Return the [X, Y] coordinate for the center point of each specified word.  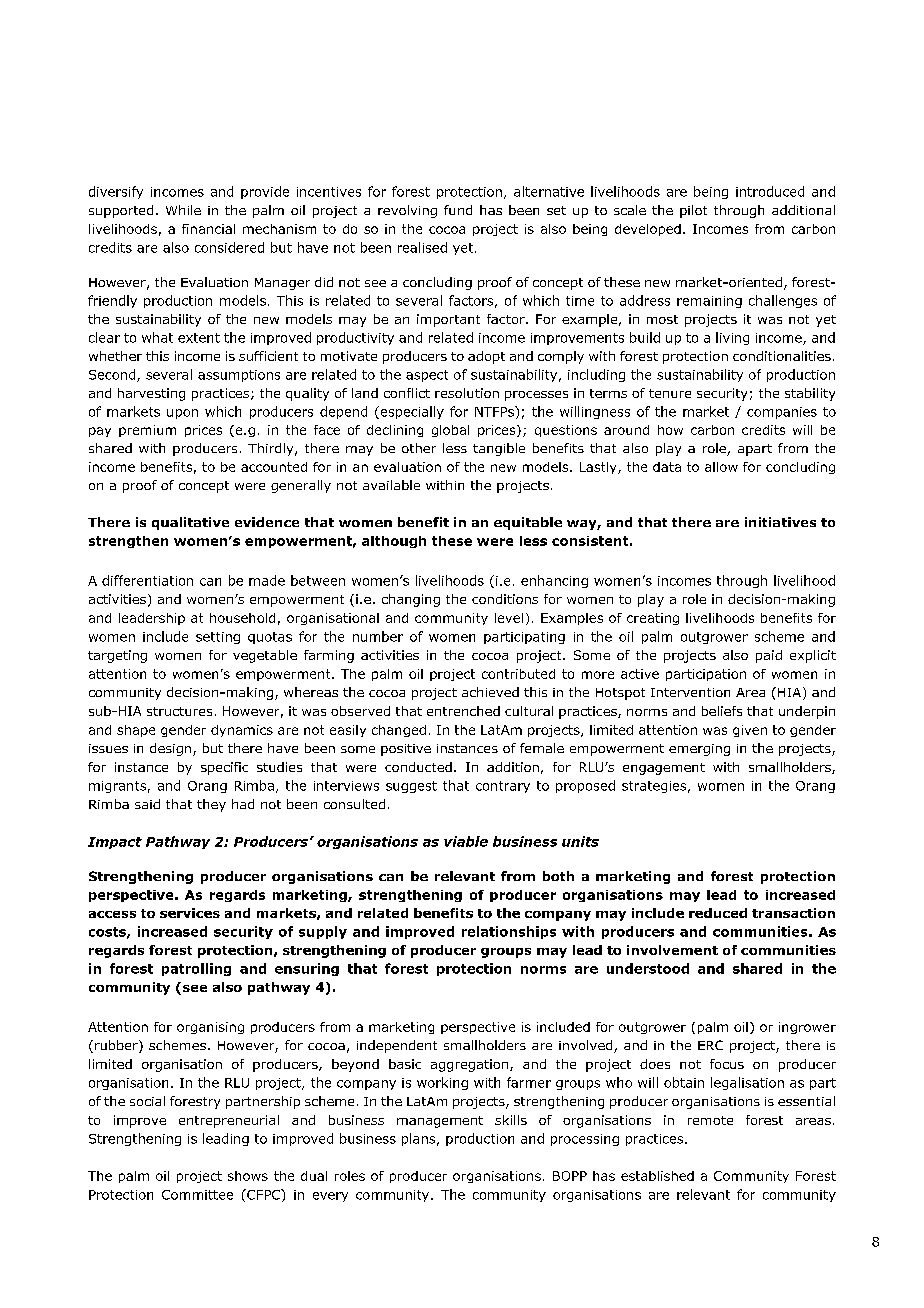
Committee [197, 1195]
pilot [693, 211]
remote [710, 1120]
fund [458, 210]
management [440, 1122]
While [183, 210]
